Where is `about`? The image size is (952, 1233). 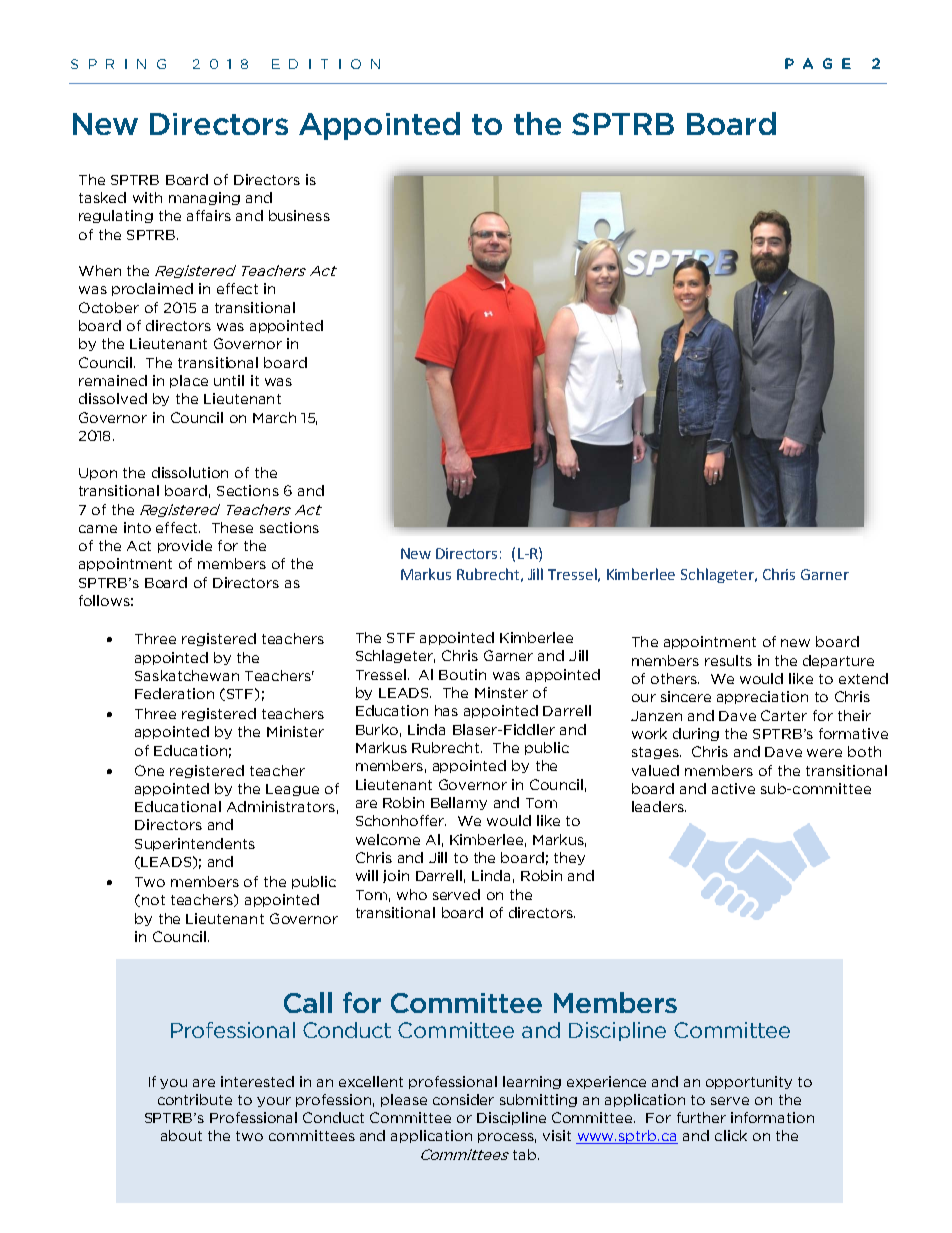 about is located at coordinates (181, 1135).
